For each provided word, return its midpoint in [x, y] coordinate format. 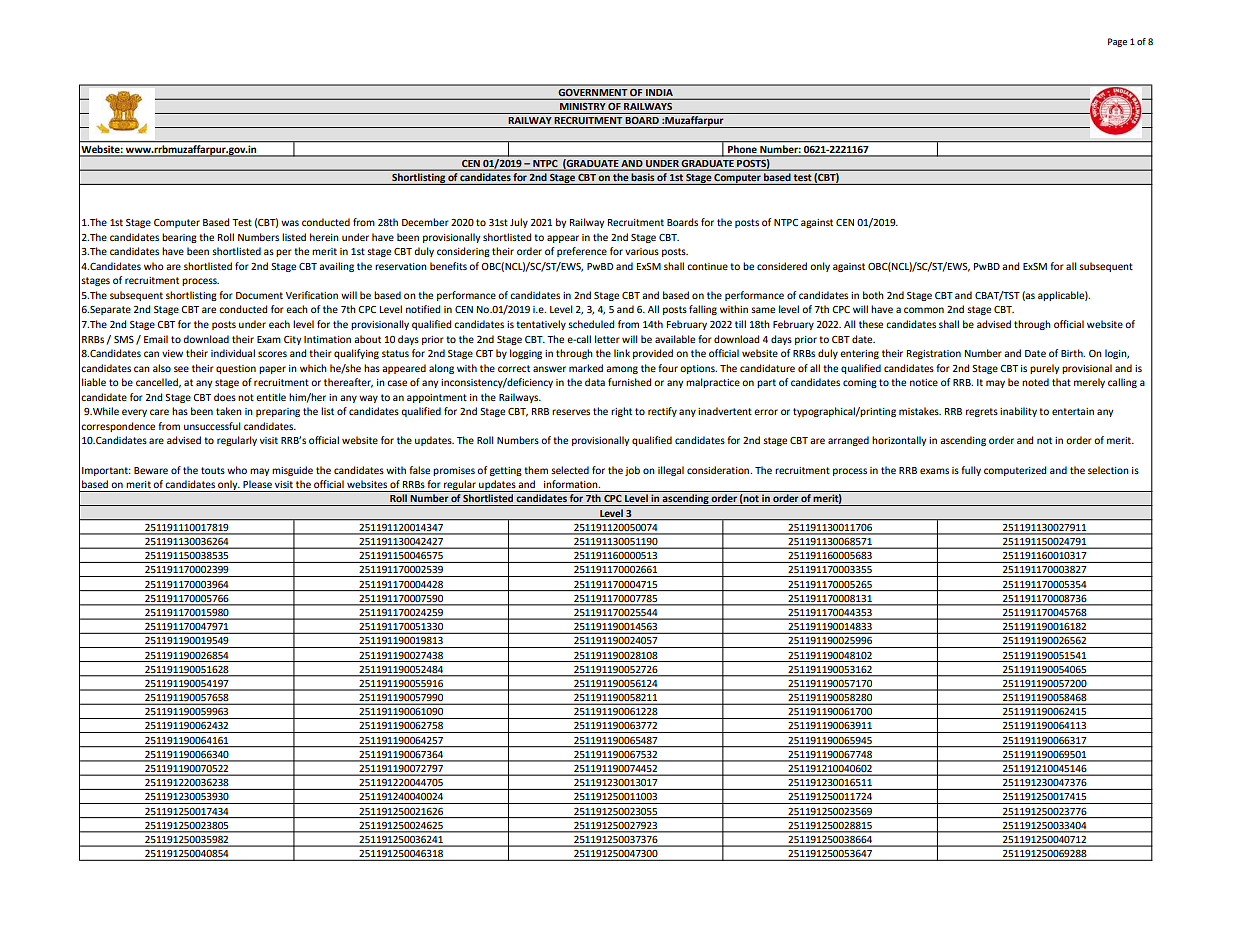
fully [971, 471]
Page [1117, 42]
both [873, 295]
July [519, 223]
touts [213, 470]
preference [582, 252]
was [290, 223]
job [632, 471]
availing [336, 267]
